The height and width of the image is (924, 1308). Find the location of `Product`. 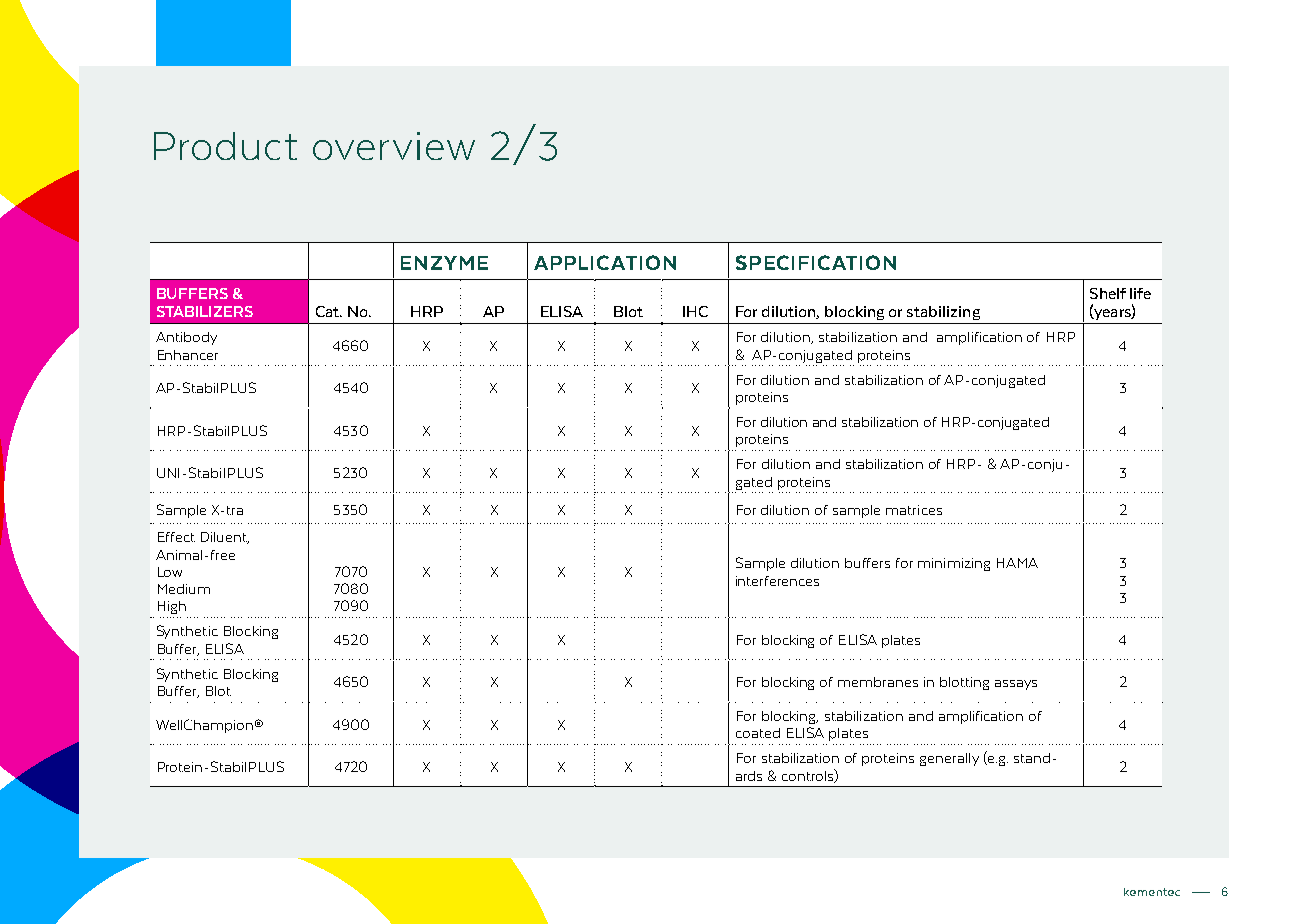

Product is located at coordinates (225, 146).
